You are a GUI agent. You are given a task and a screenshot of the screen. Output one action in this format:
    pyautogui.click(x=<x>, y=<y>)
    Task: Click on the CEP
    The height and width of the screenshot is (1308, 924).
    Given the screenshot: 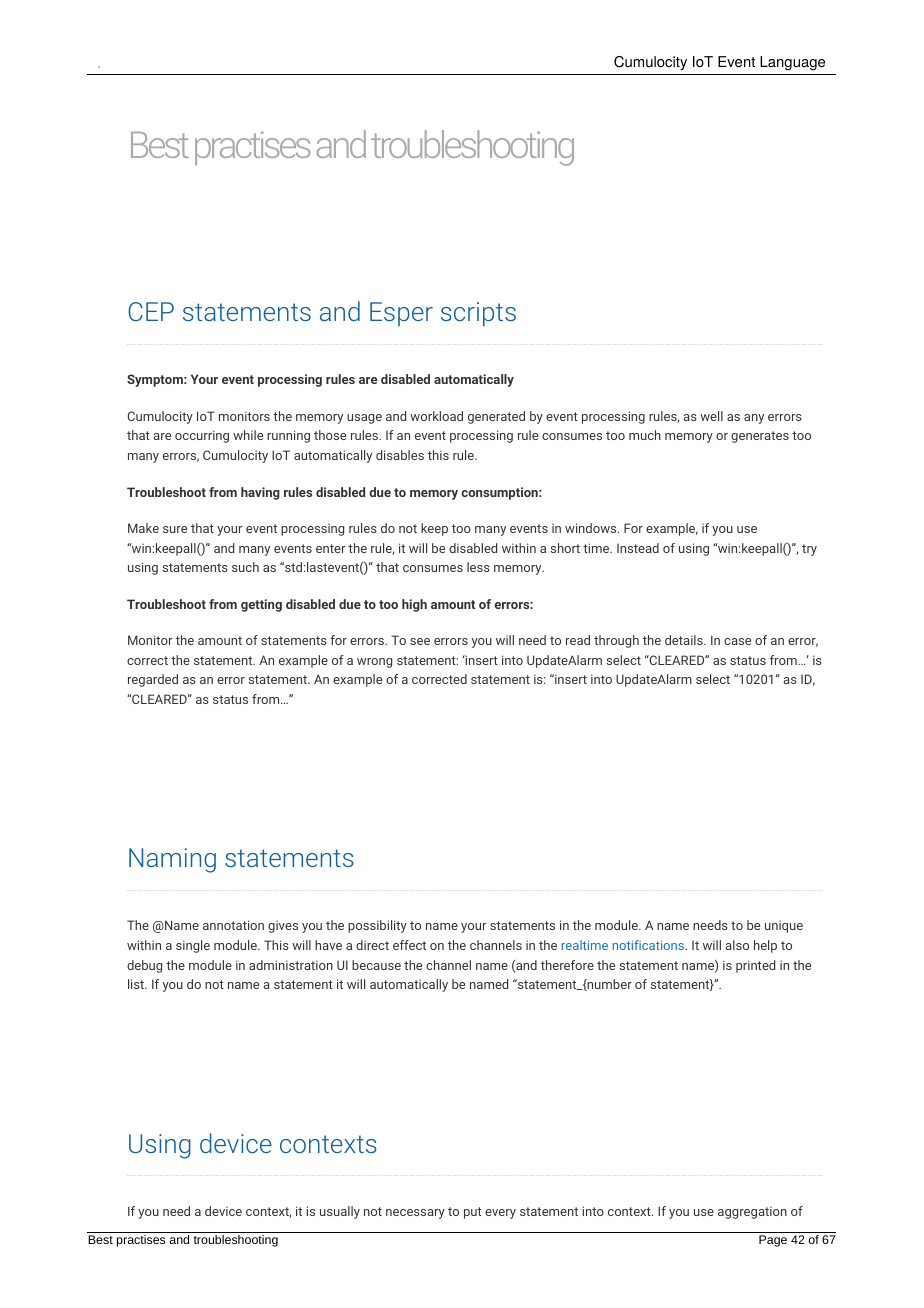 What is the action you would take?
    pyautogui.click(x=151, y=311)
